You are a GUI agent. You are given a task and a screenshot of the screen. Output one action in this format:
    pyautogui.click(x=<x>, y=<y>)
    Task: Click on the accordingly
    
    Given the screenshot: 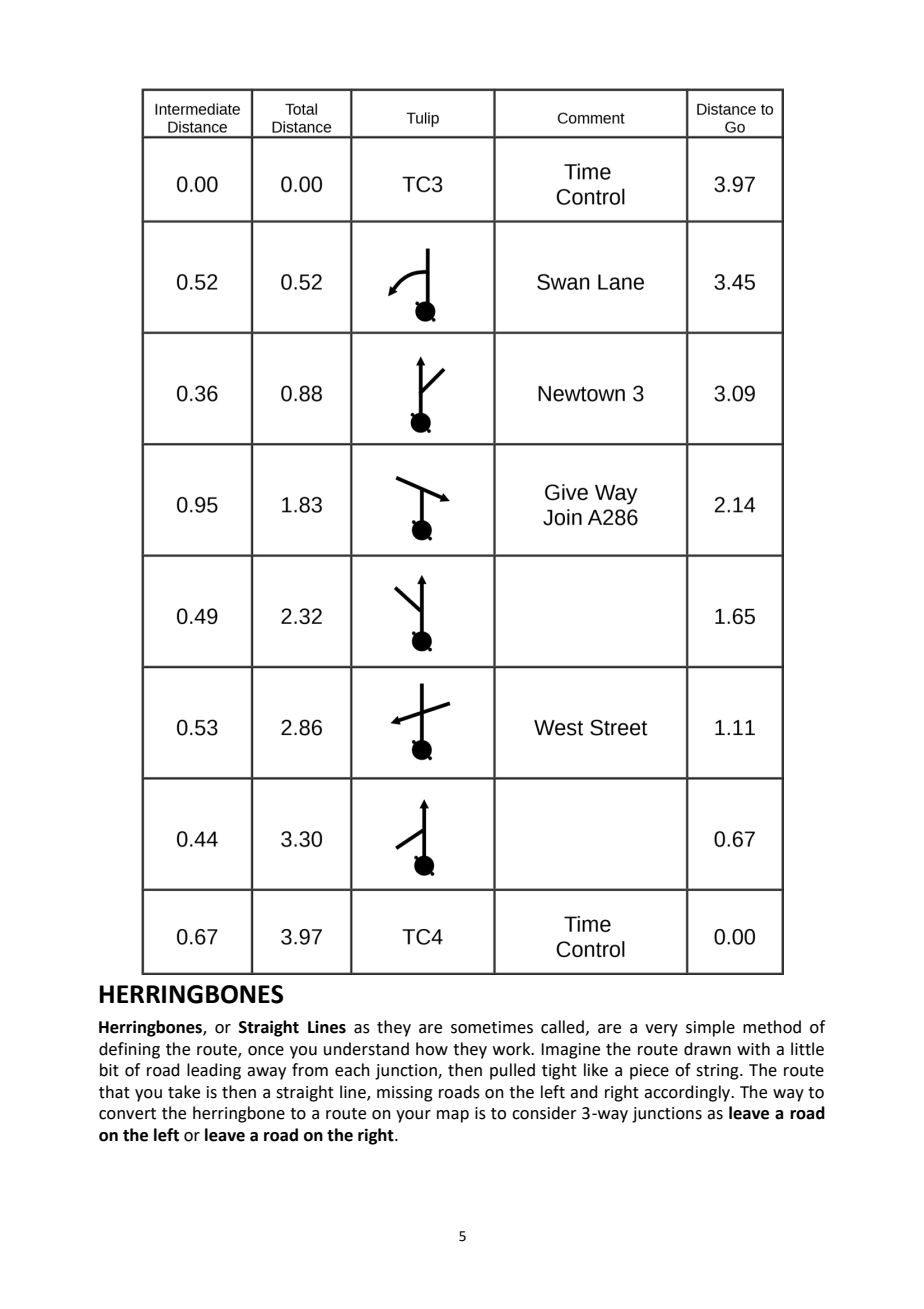 What is the action you would take?
    pyautogui.click(x=688, y=1093)
